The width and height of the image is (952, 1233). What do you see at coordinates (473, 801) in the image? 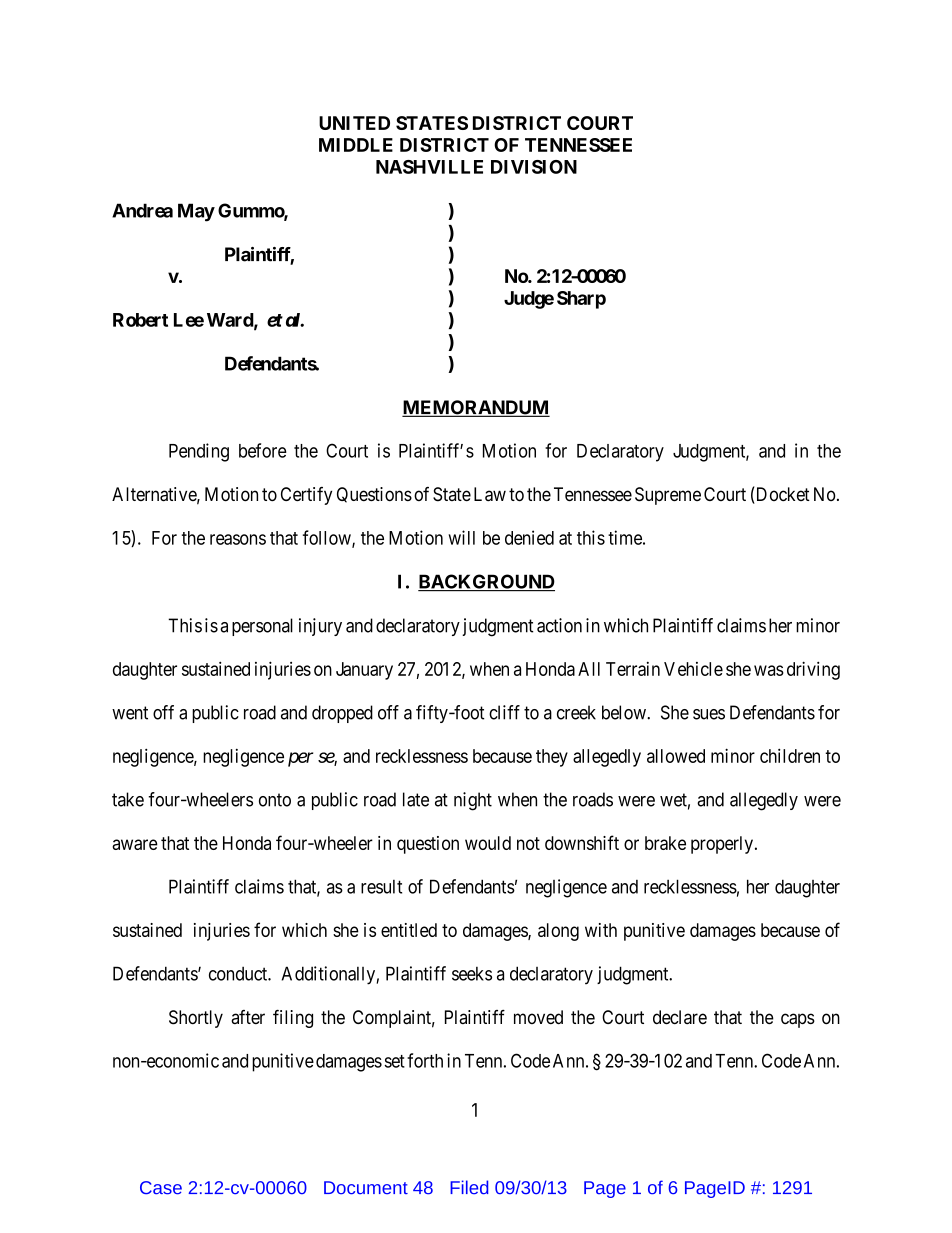
I see `night` at bounding box center [473, 801].
